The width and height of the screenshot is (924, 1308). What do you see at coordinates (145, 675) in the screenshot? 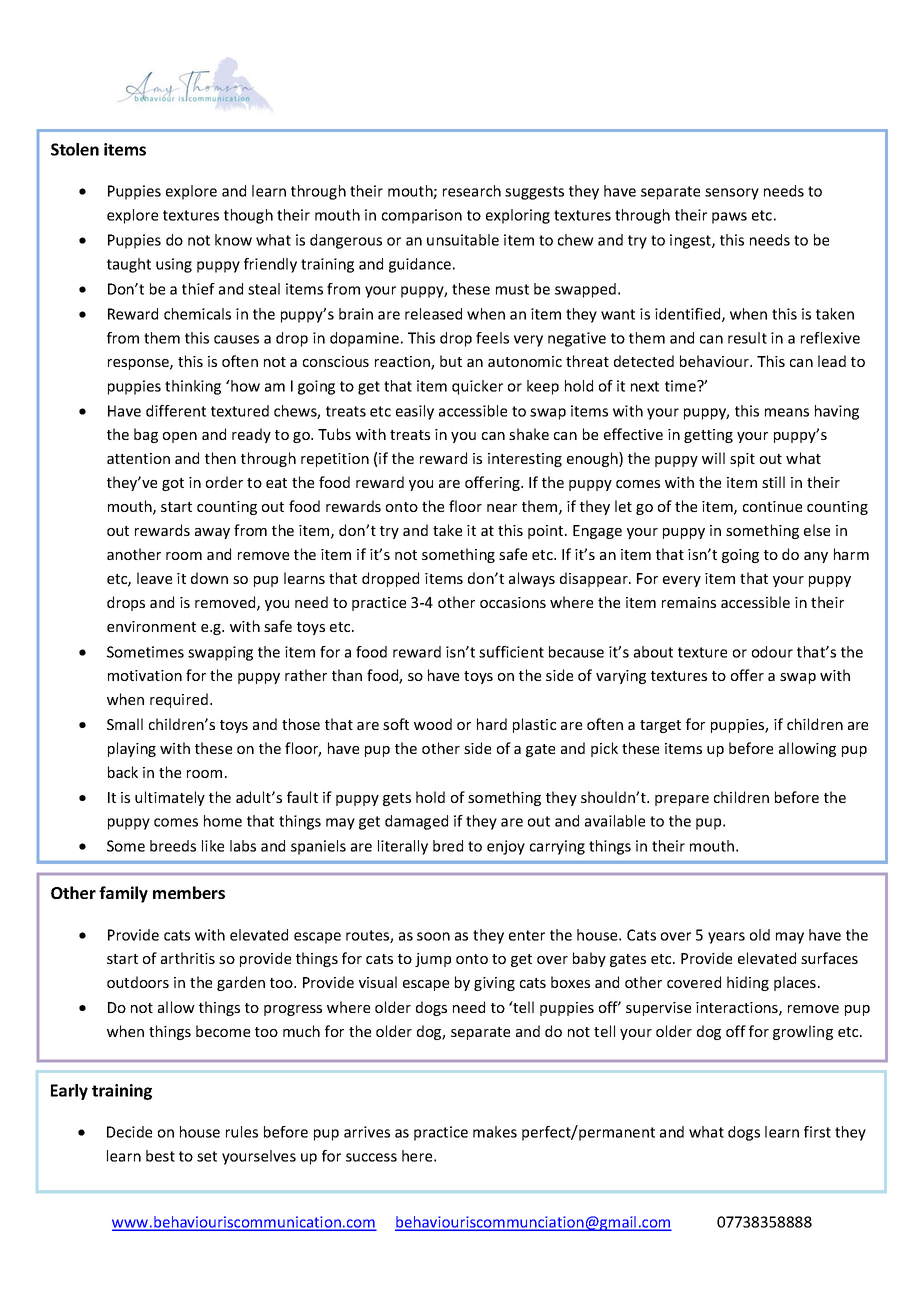
I see `motivation` at bounding box center [145, 675].
